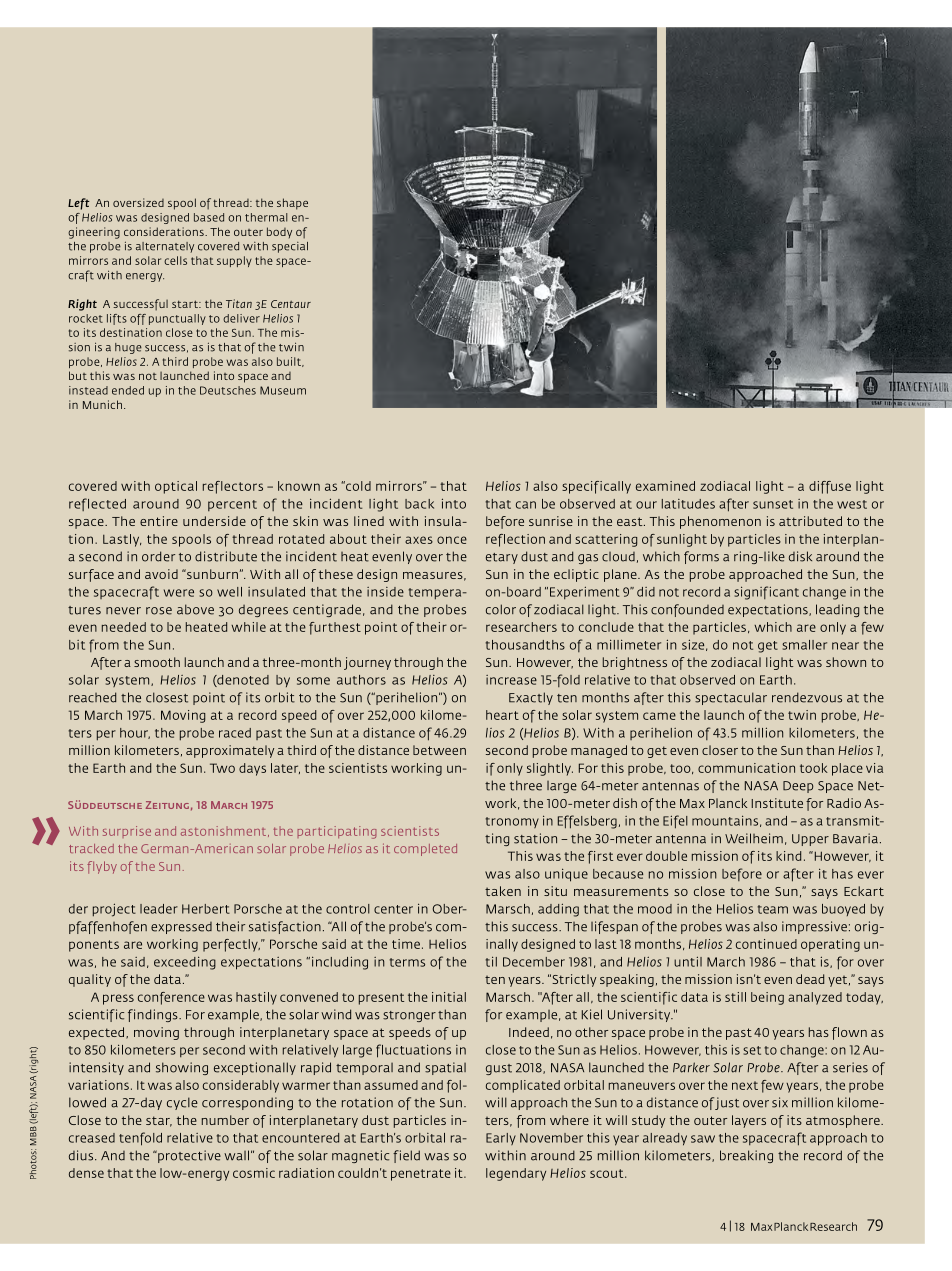  Describe the element at coordinates (290, 247) in the image. I see `special` at that location.
